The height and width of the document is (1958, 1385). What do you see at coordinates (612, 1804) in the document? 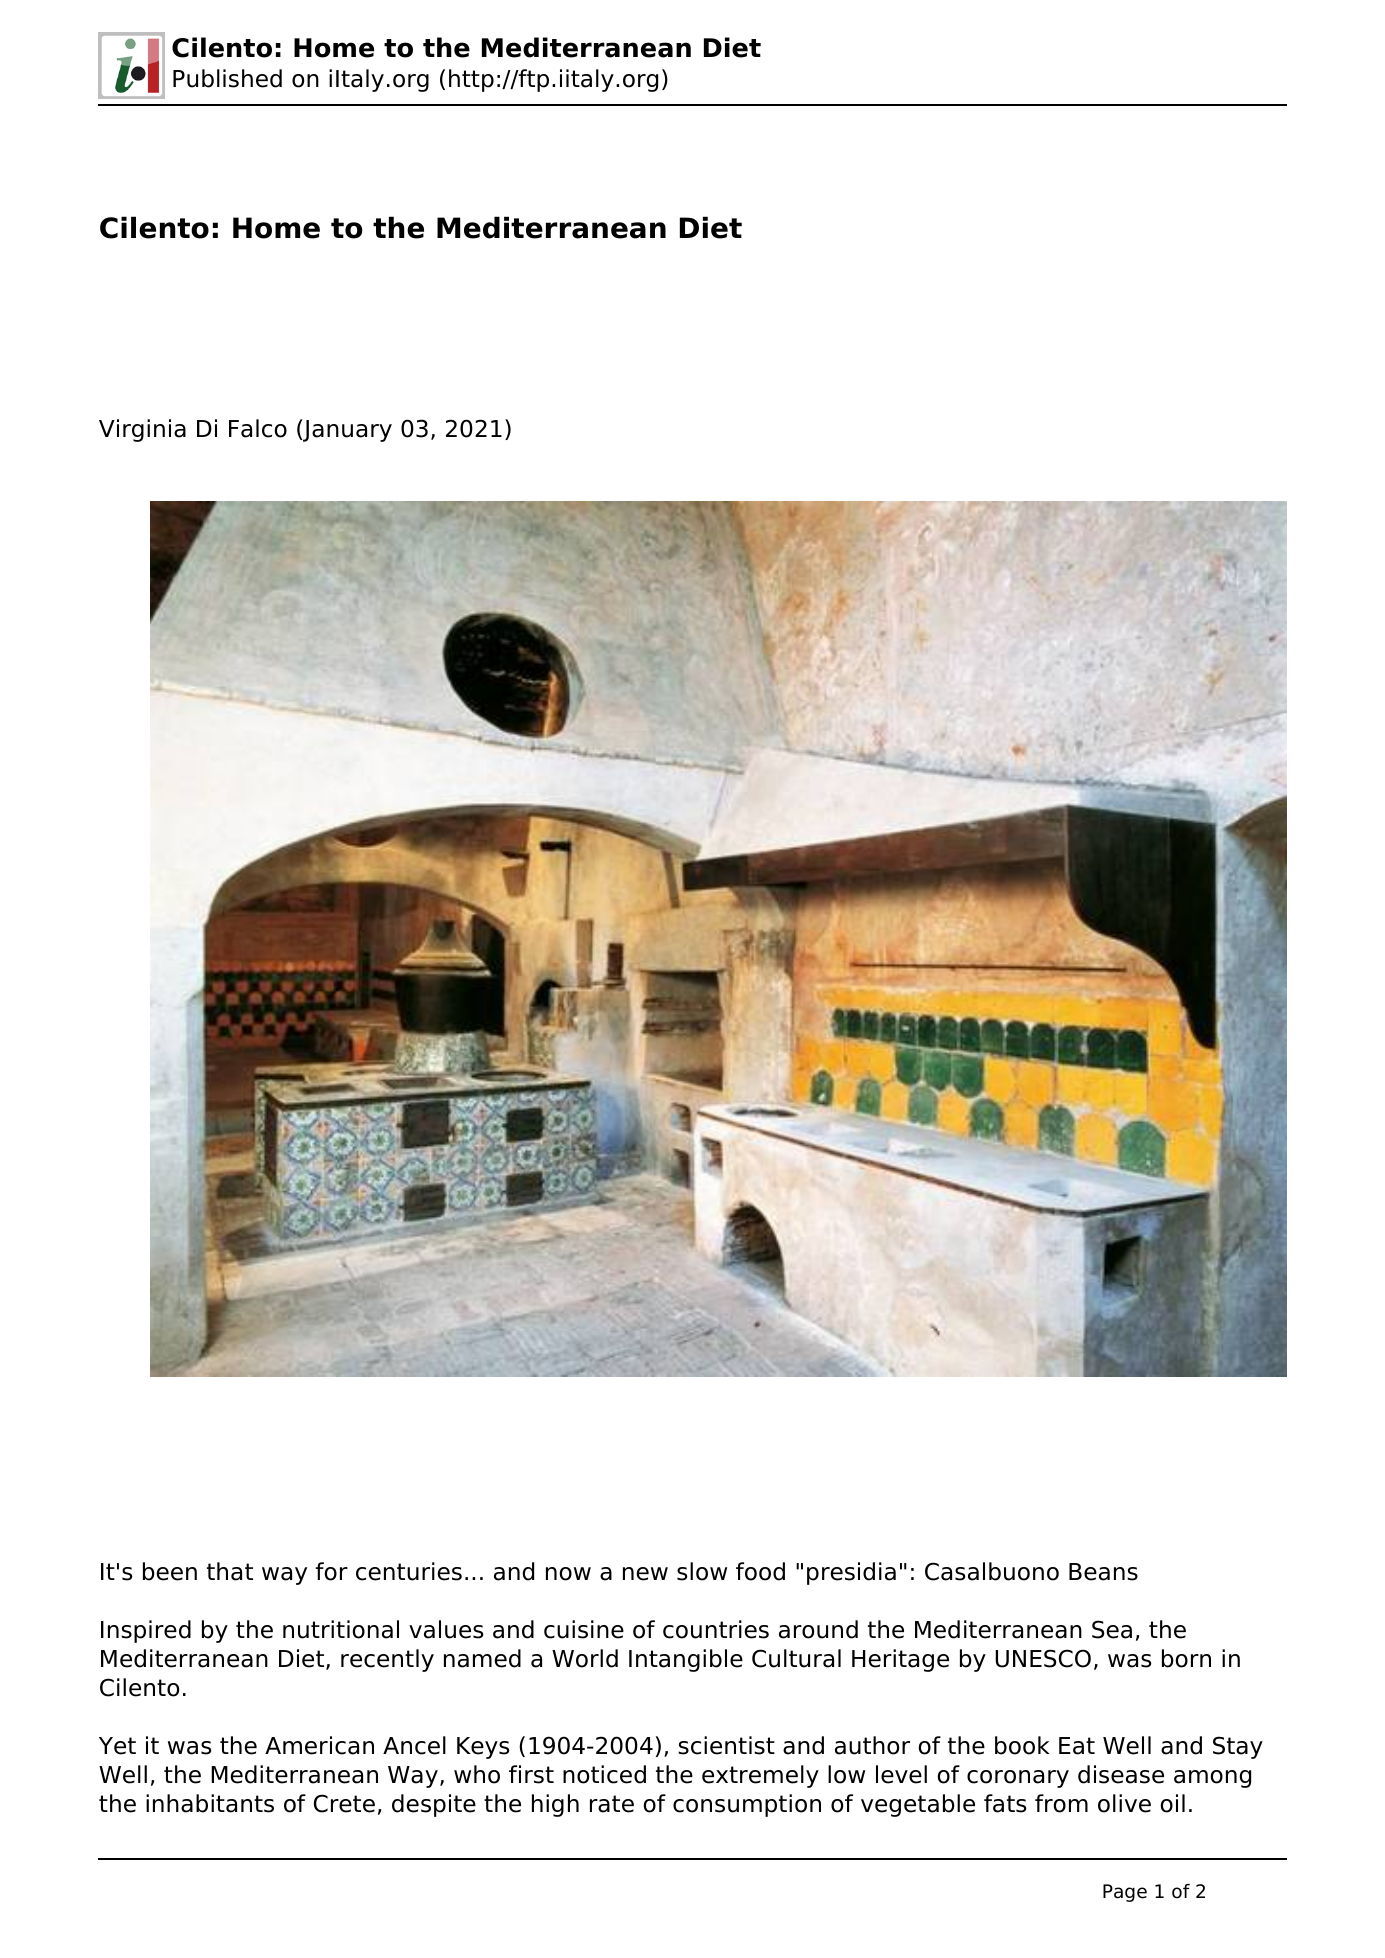
I see `rate` at bounding box center [612, 1804].
